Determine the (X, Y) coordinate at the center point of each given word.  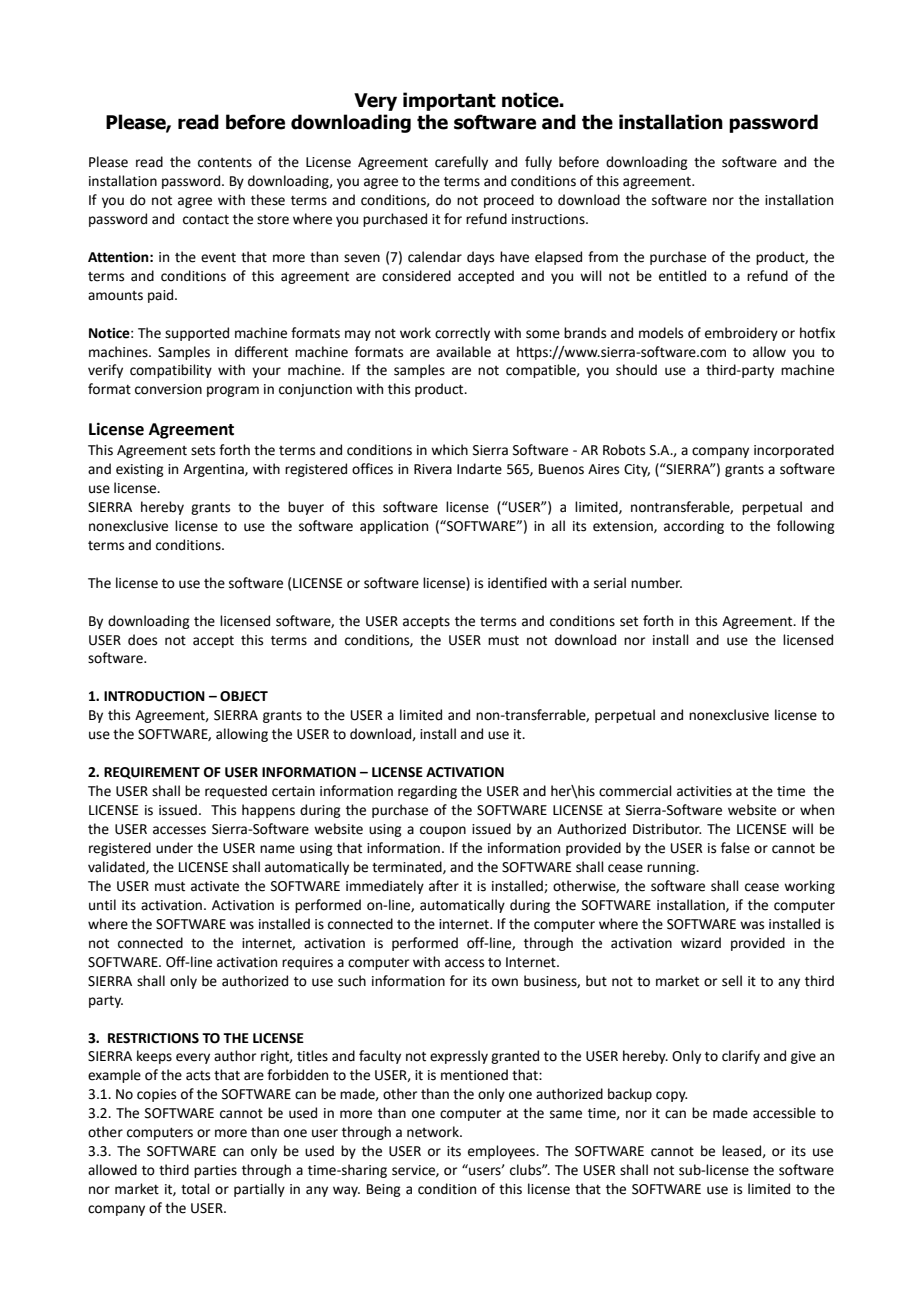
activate (215, 886)
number (656, 583)
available (463, 352)
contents (225, 163)
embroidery (741, 334)
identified (517, 583)
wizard (701, 943)
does (142, 640)
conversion (168, 389)
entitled (682, 276)
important (449, 101)
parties (215, 1171)
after (444, 886)
